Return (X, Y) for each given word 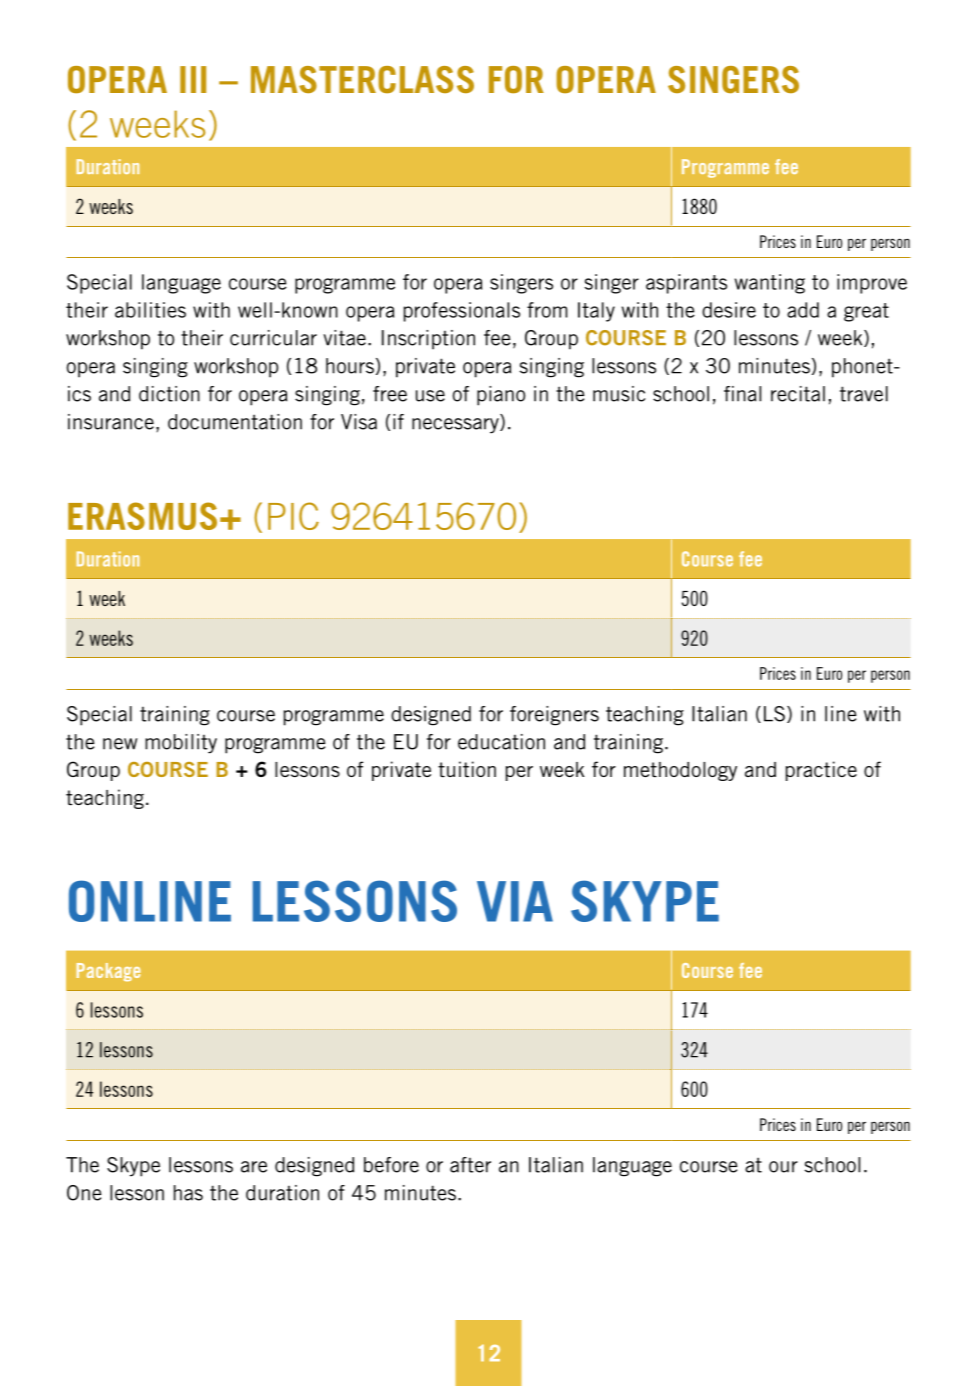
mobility (181, 744)
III (193, 79)
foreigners (554, 716)
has (188, 1193)
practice (821, 771)
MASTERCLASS (362, 79)
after (470, 1165)
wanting (770, 284)
